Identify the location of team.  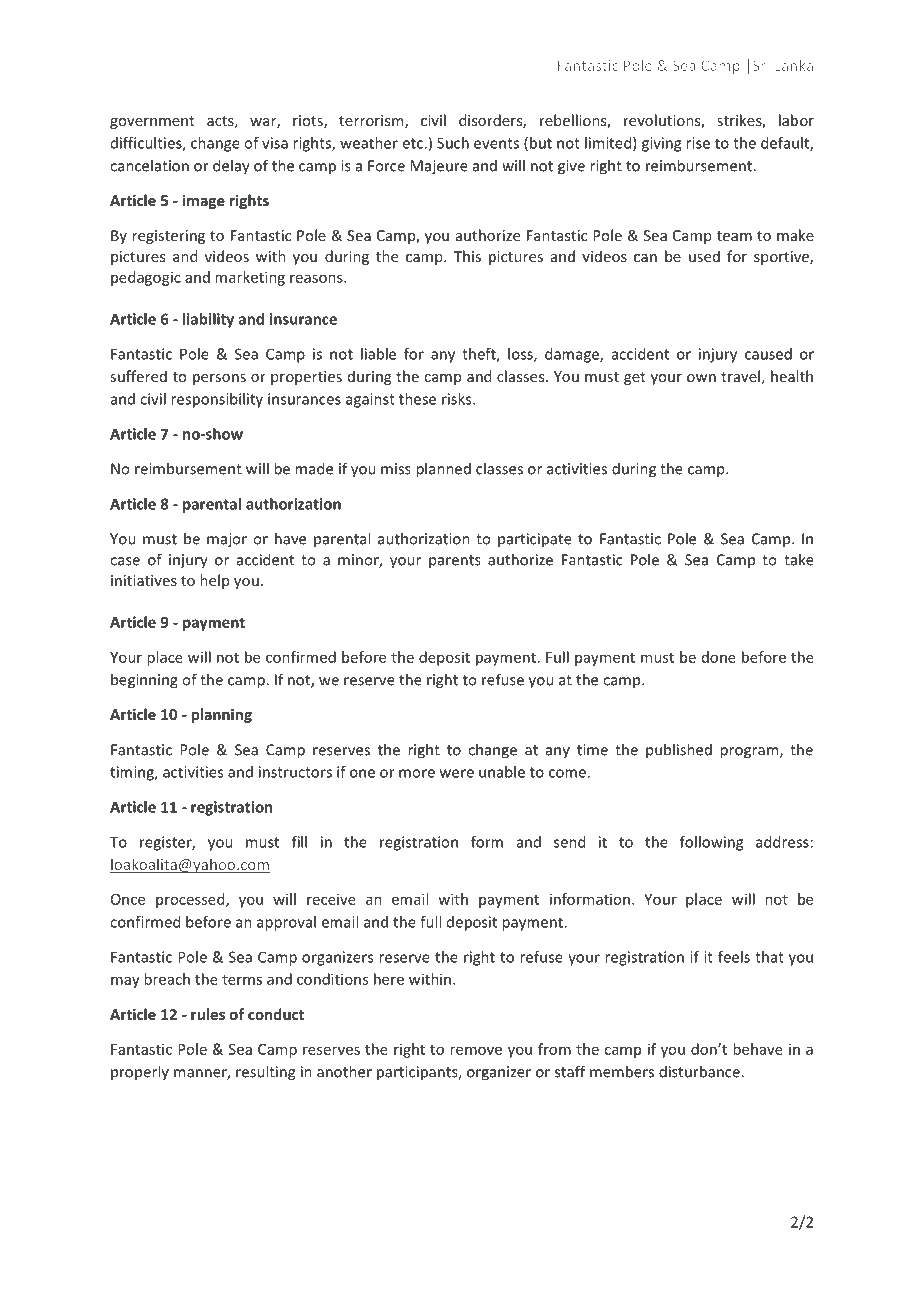
(734, 236).
